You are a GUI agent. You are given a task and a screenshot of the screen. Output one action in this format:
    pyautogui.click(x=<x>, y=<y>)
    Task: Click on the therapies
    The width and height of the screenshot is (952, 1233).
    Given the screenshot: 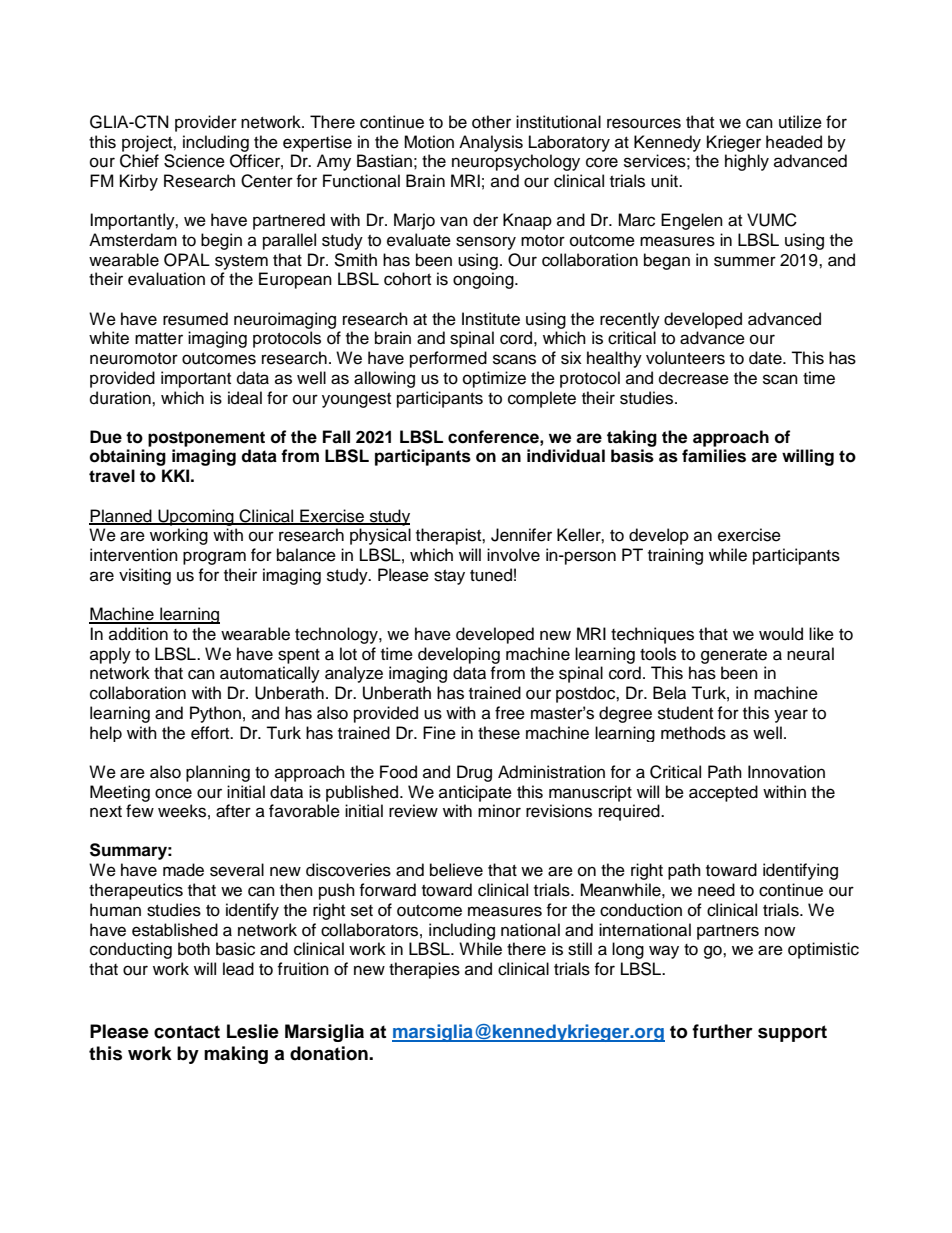 What is the action you would take?
    pyautogui.click(x=424, y=970)
